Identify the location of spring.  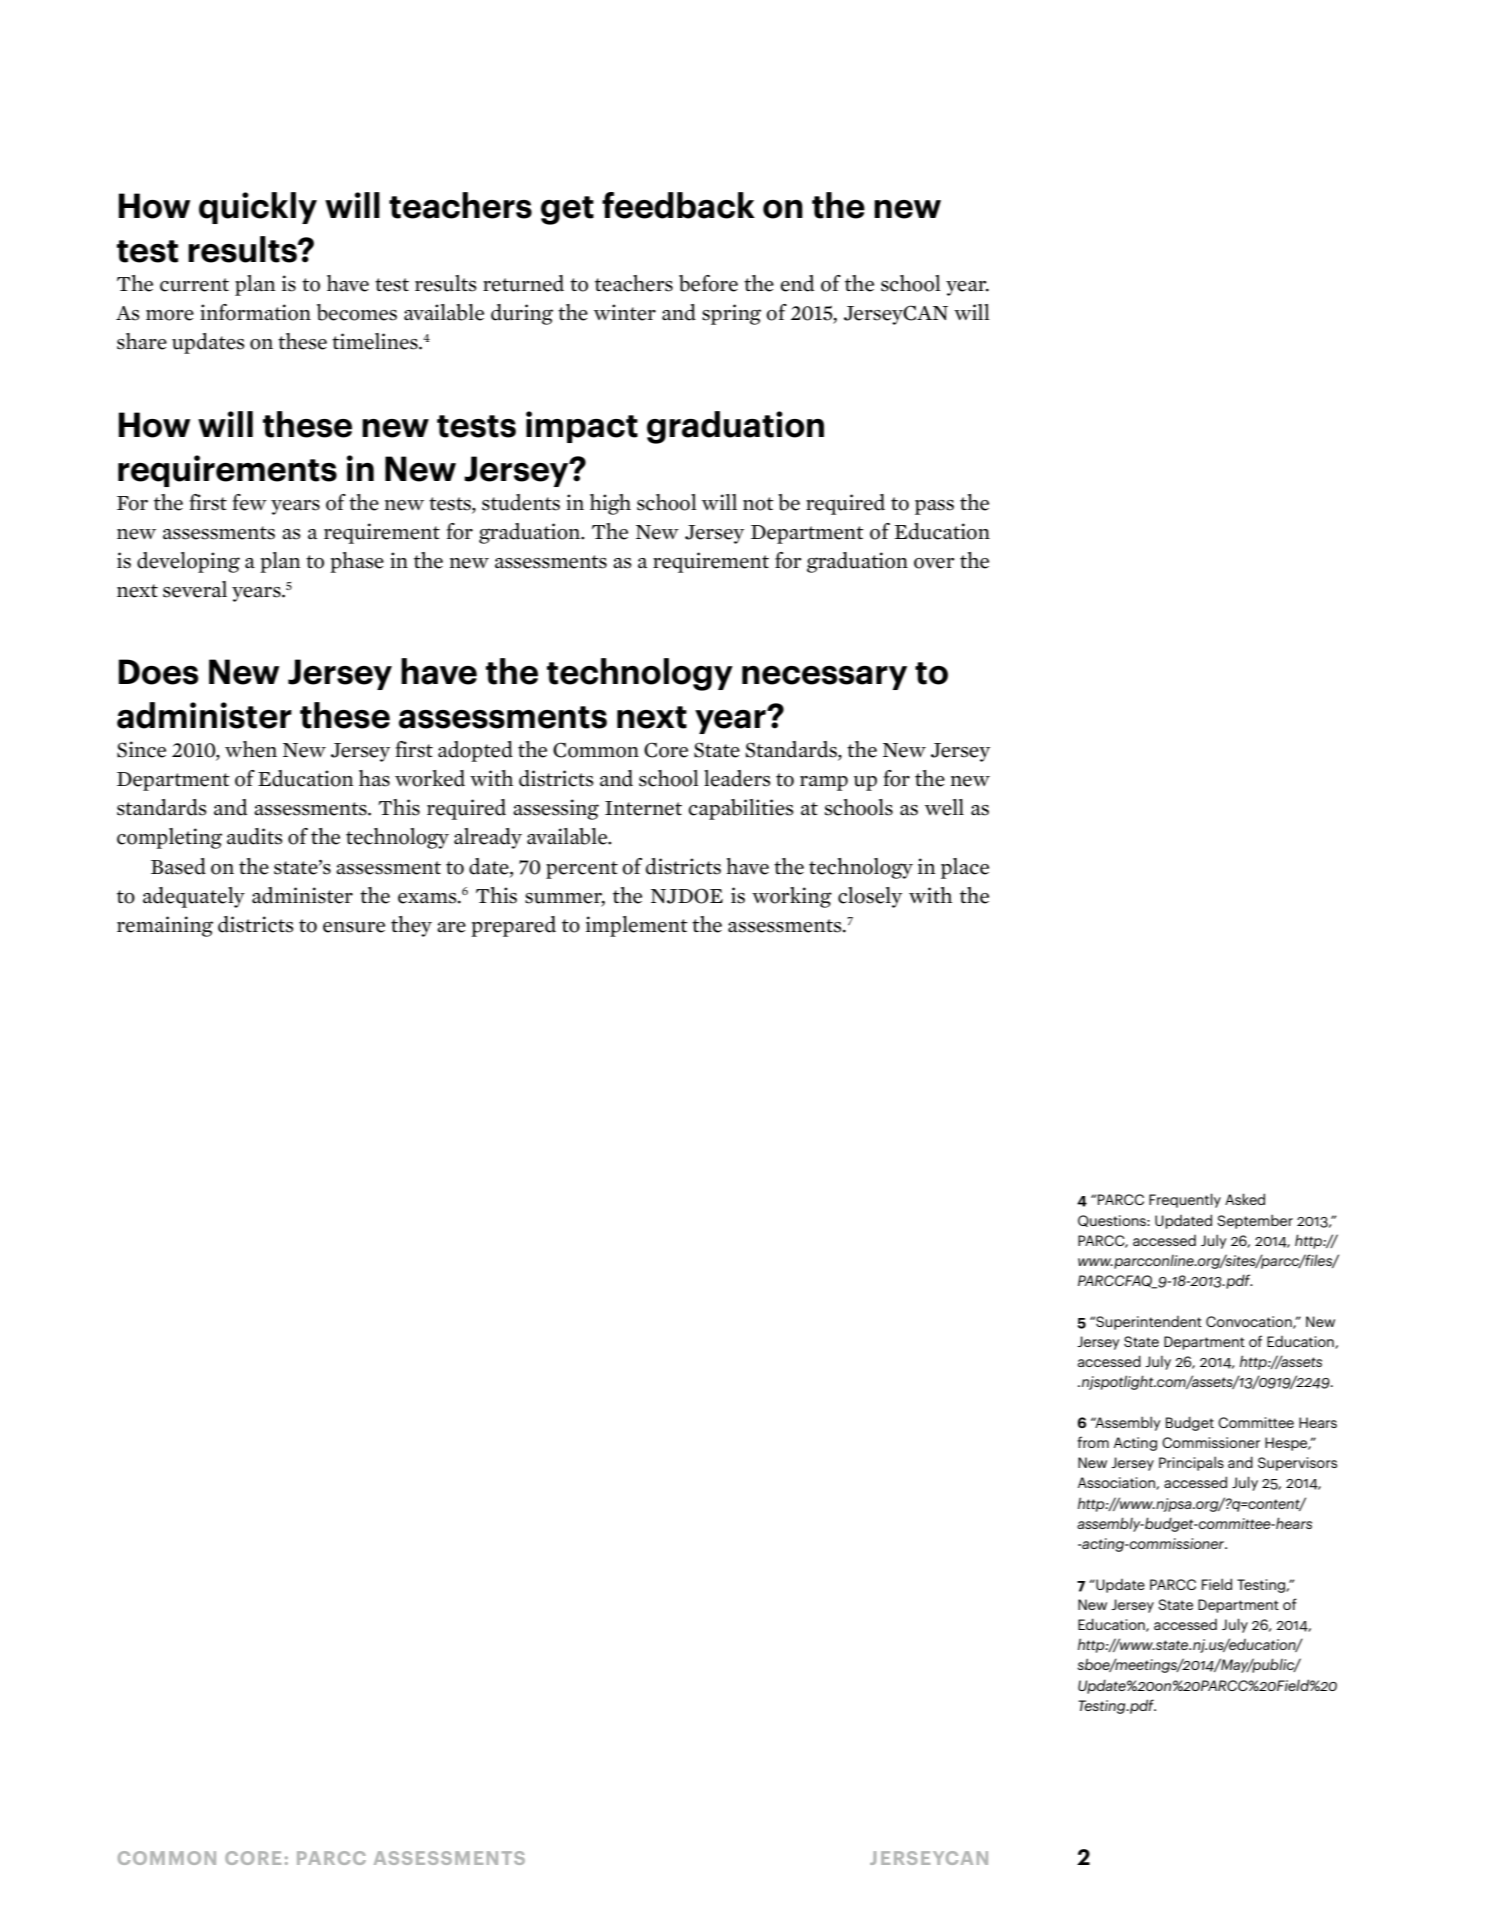
(731, 314).
